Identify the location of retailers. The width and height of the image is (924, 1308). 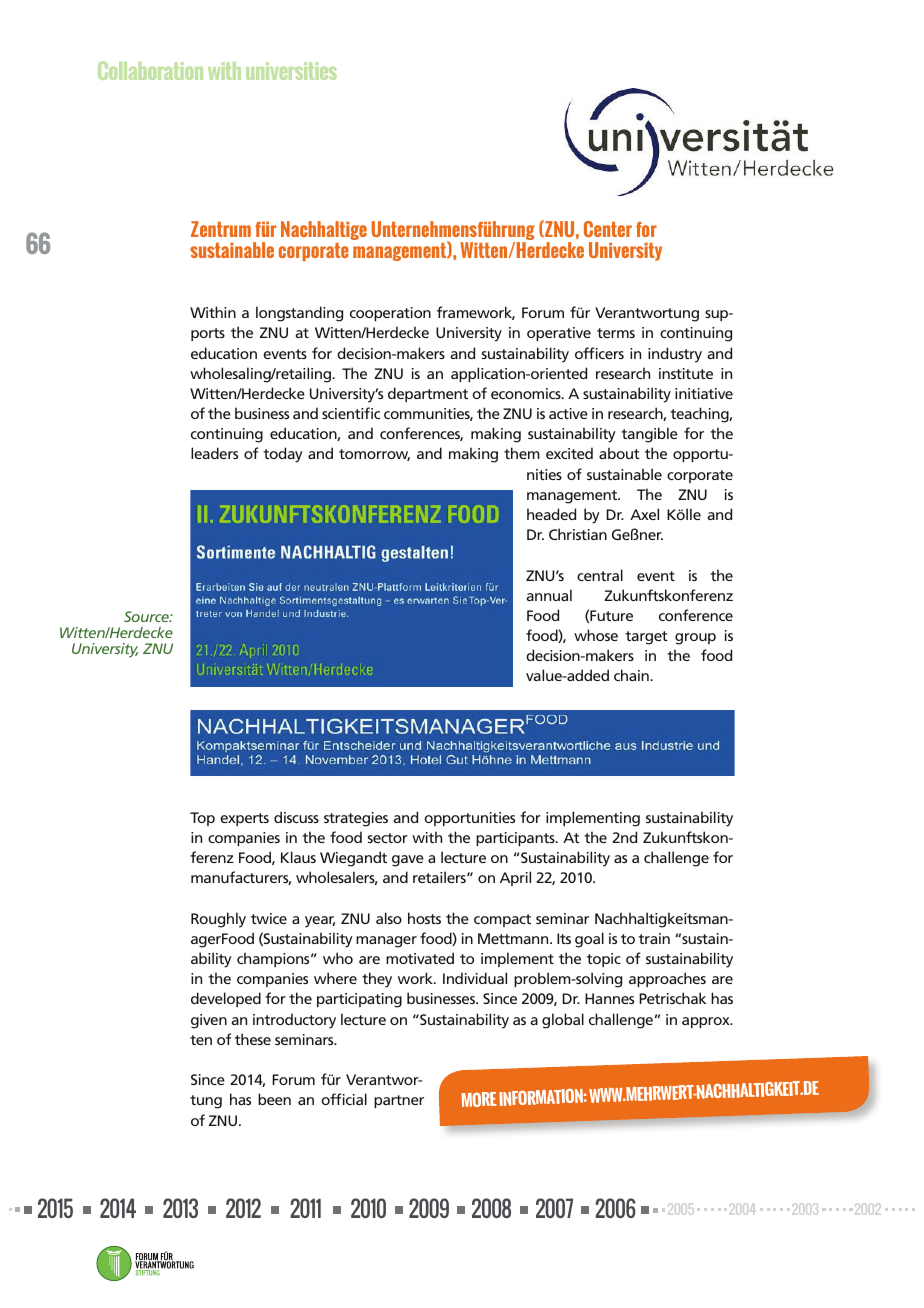
(440, 877).
